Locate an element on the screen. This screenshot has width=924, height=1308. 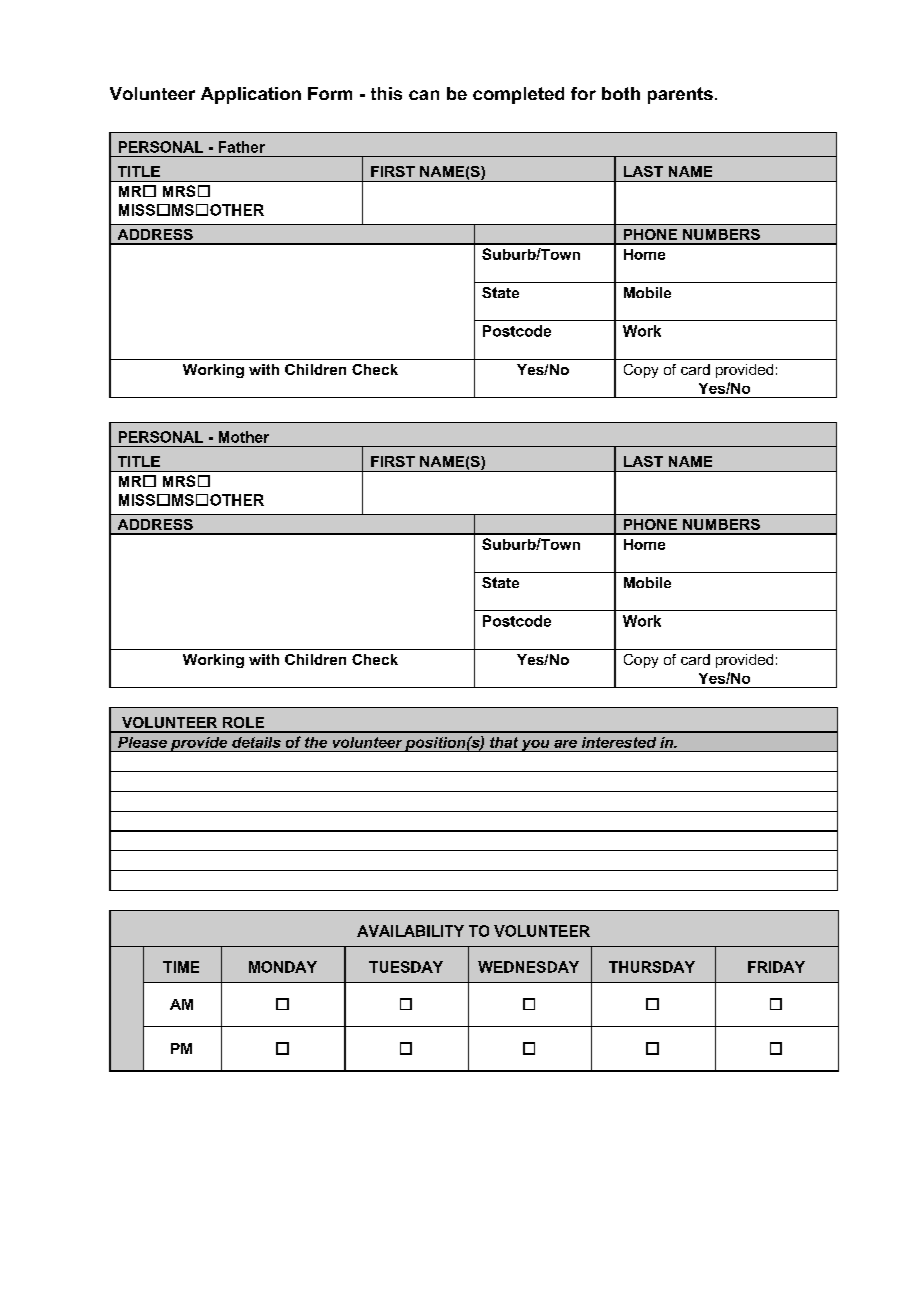
MONDAY is located at coordinates (283, 967).
